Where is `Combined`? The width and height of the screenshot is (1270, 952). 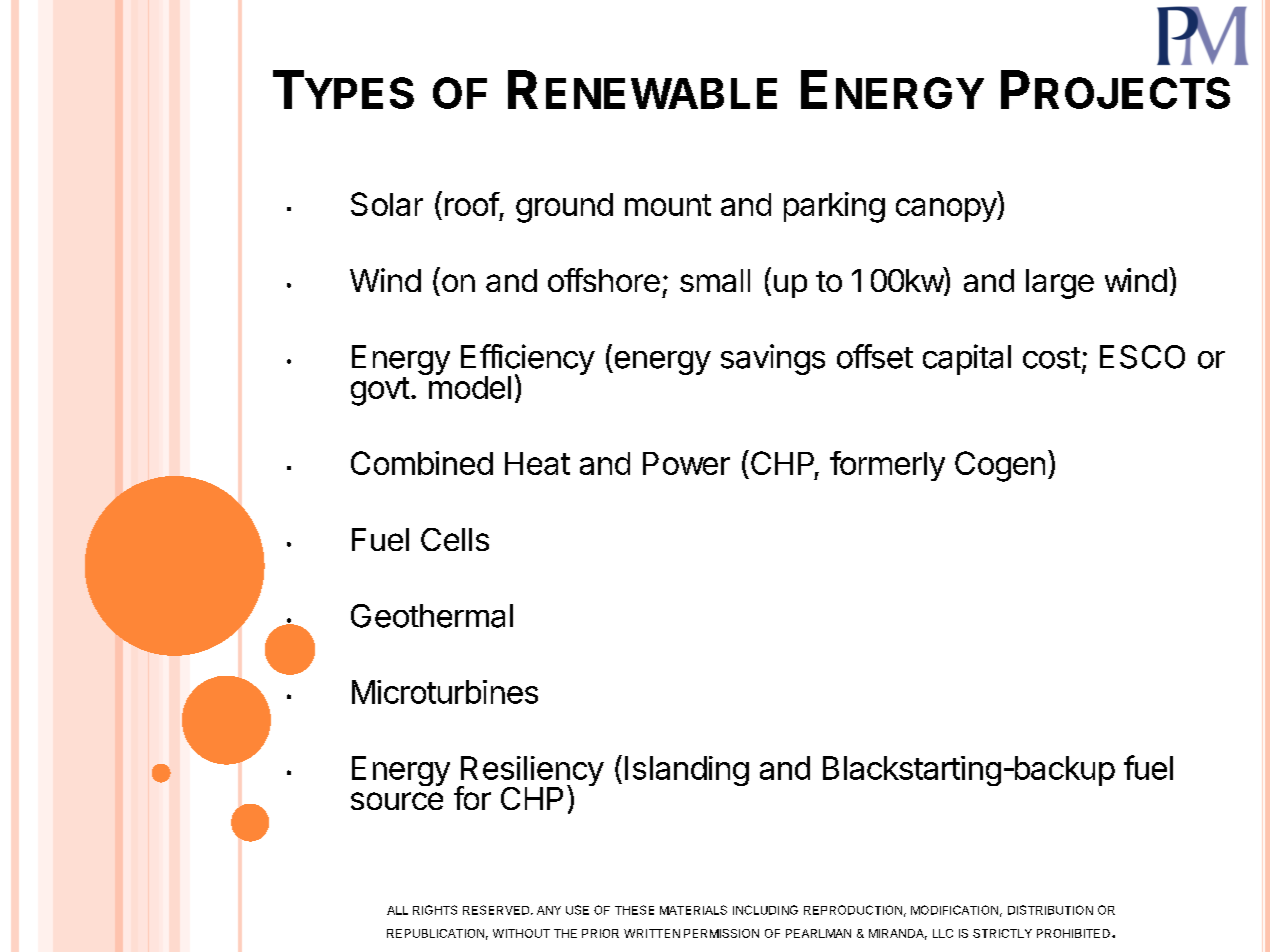
Combined is located at coordinates (422, 463).
